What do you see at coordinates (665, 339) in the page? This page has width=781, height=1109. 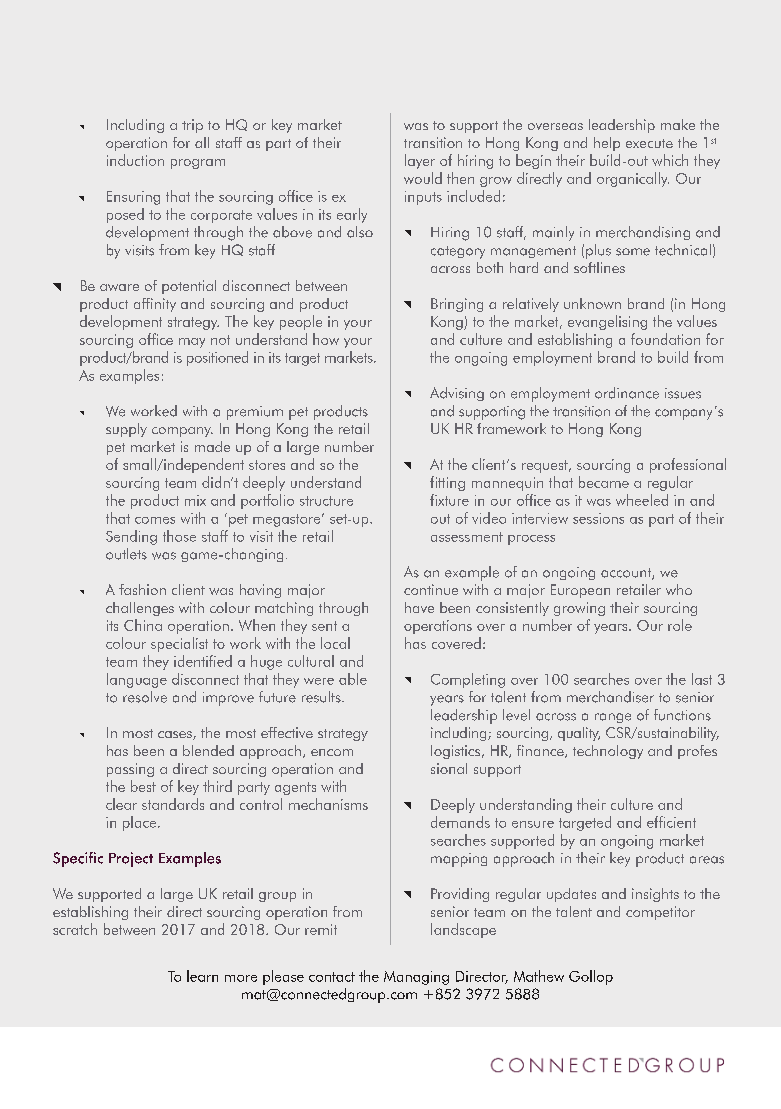 I see `foundation` at bounding box center [665, 339].
